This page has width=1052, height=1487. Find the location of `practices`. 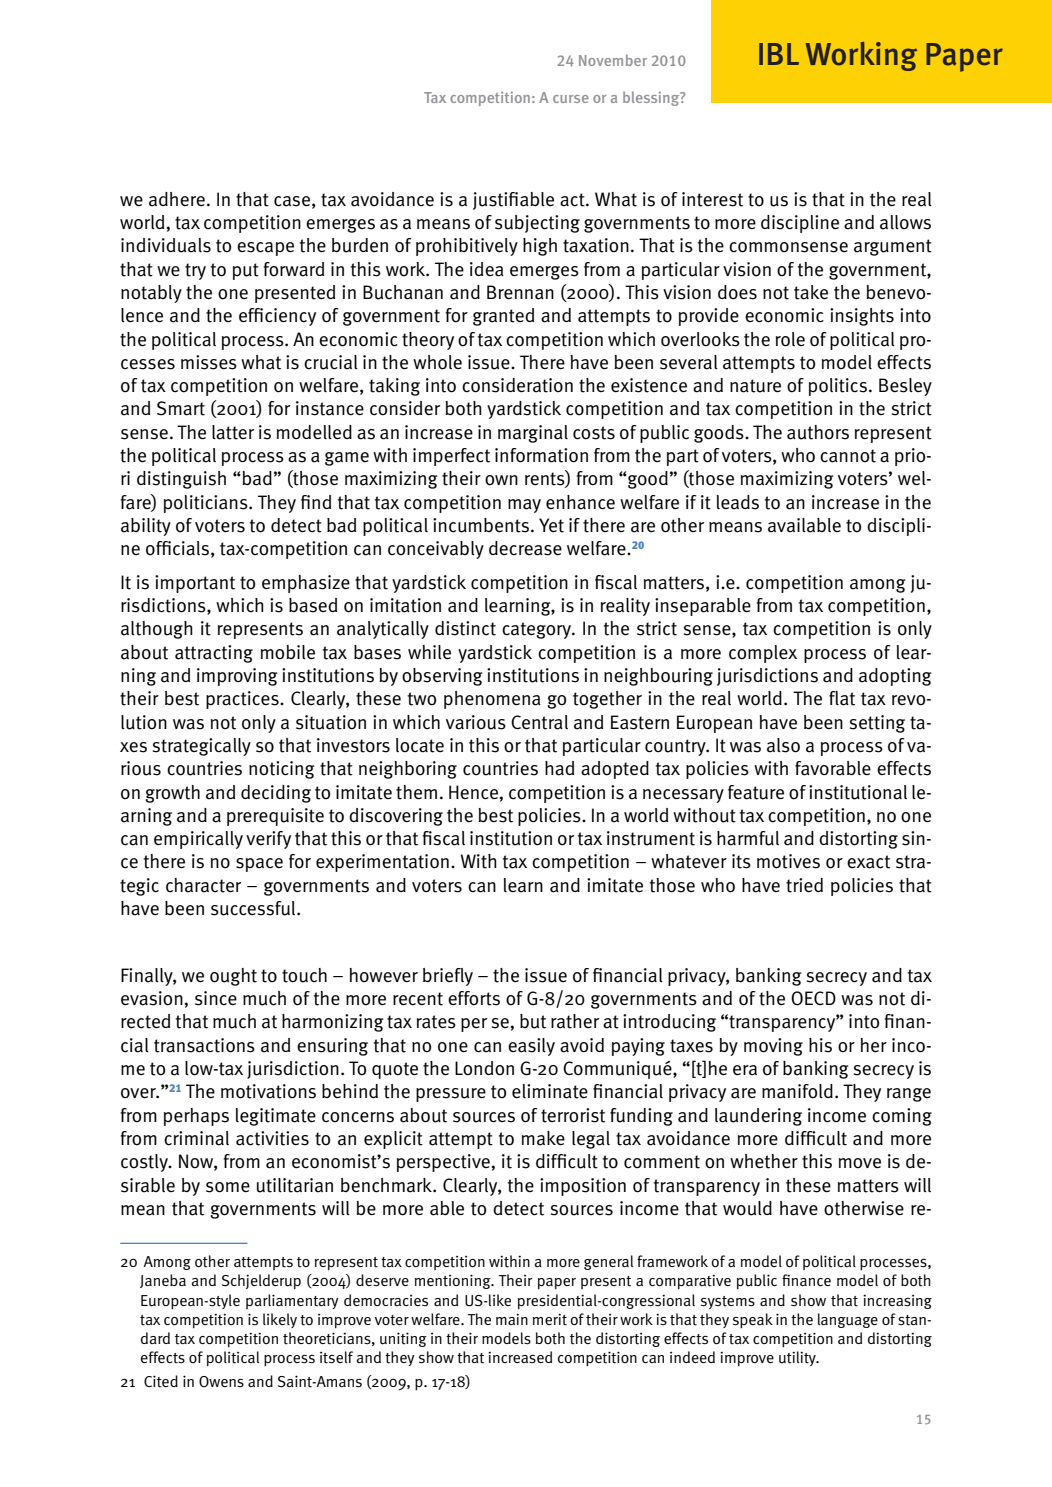

practices is located at coordinates (243, 700).
